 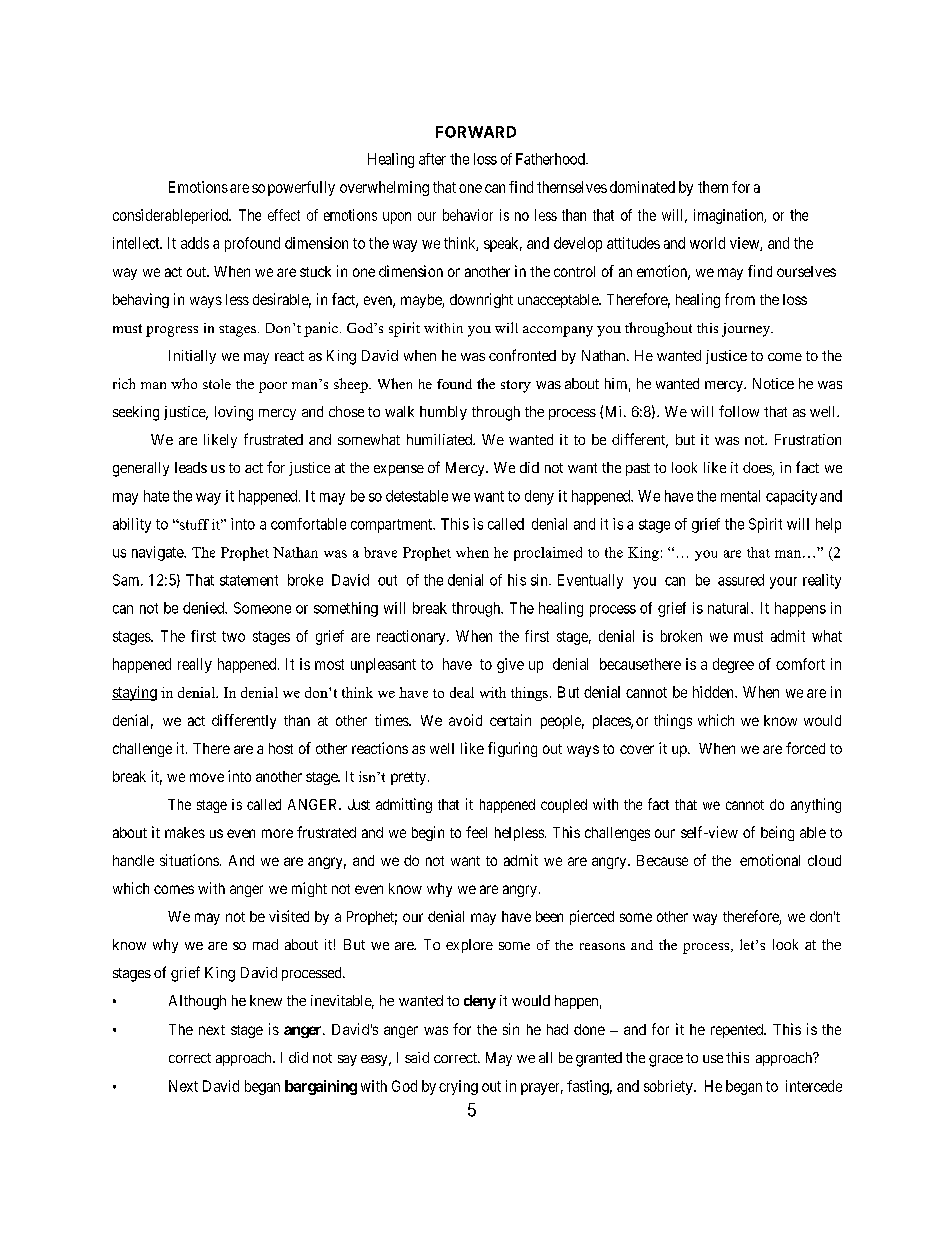 What do you see at coordinates (773, 383) in the document?
I see `Notice` at bounding box center [773, 383].
